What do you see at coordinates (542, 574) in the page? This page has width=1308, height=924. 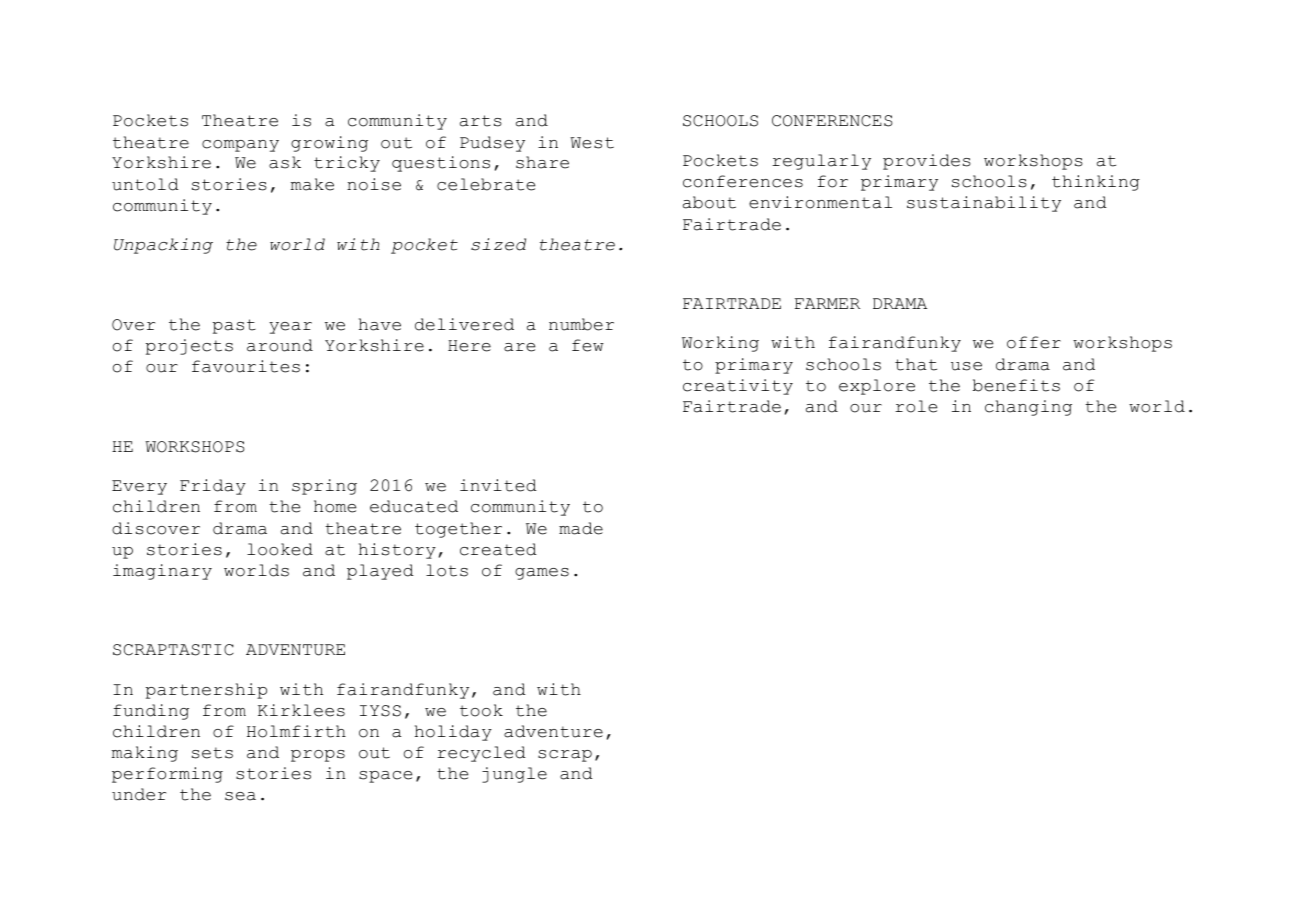 I see `games` at bounding box center [542, 574].
